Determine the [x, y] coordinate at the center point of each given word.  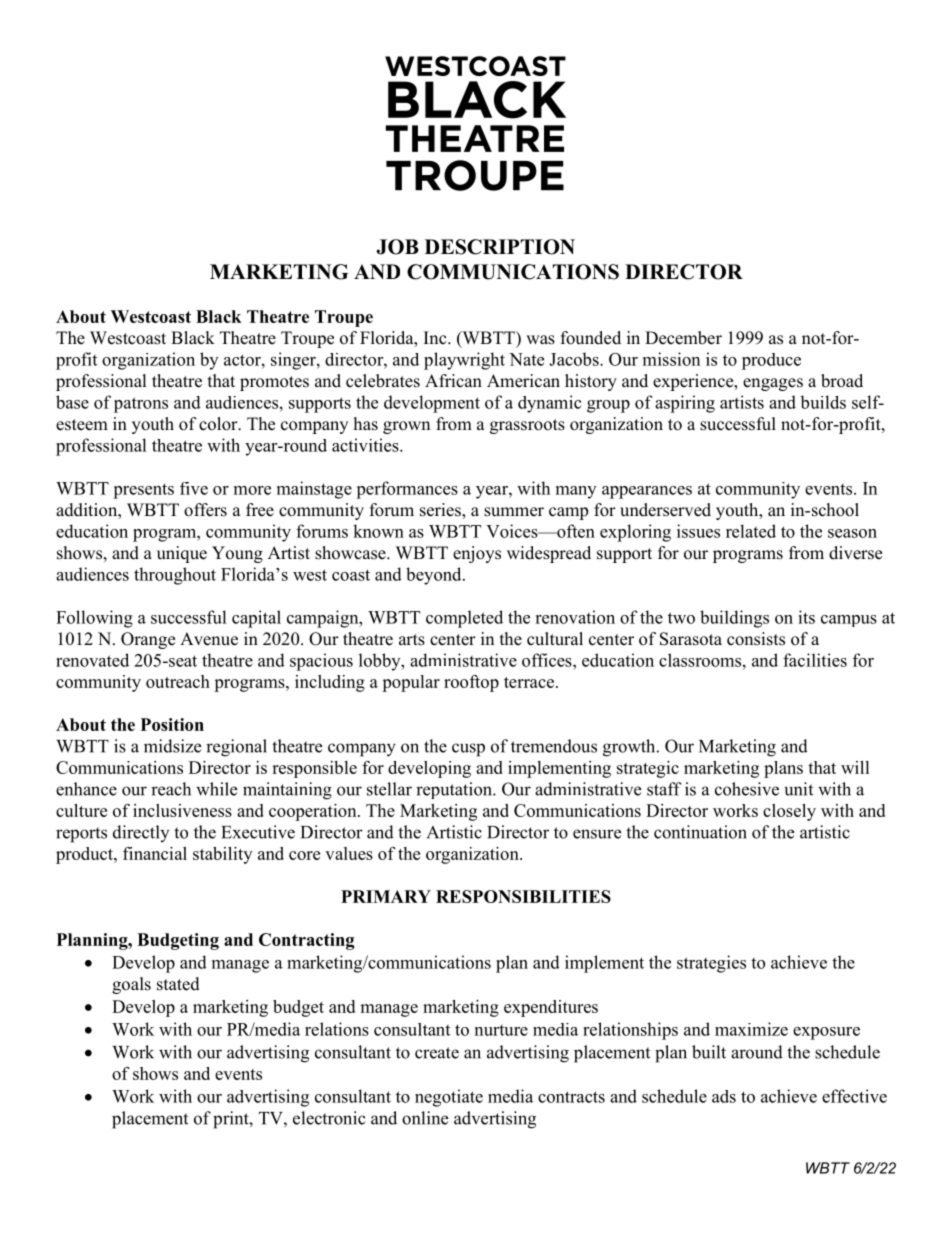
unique [182, 554]
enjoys [477, 554]
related [751, 531]
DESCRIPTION [500, 247]
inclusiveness [182, 810]
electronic [329, 1118]
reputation [455, 790]
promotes [274, 383]
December [683, 338]
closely [789, 812]
